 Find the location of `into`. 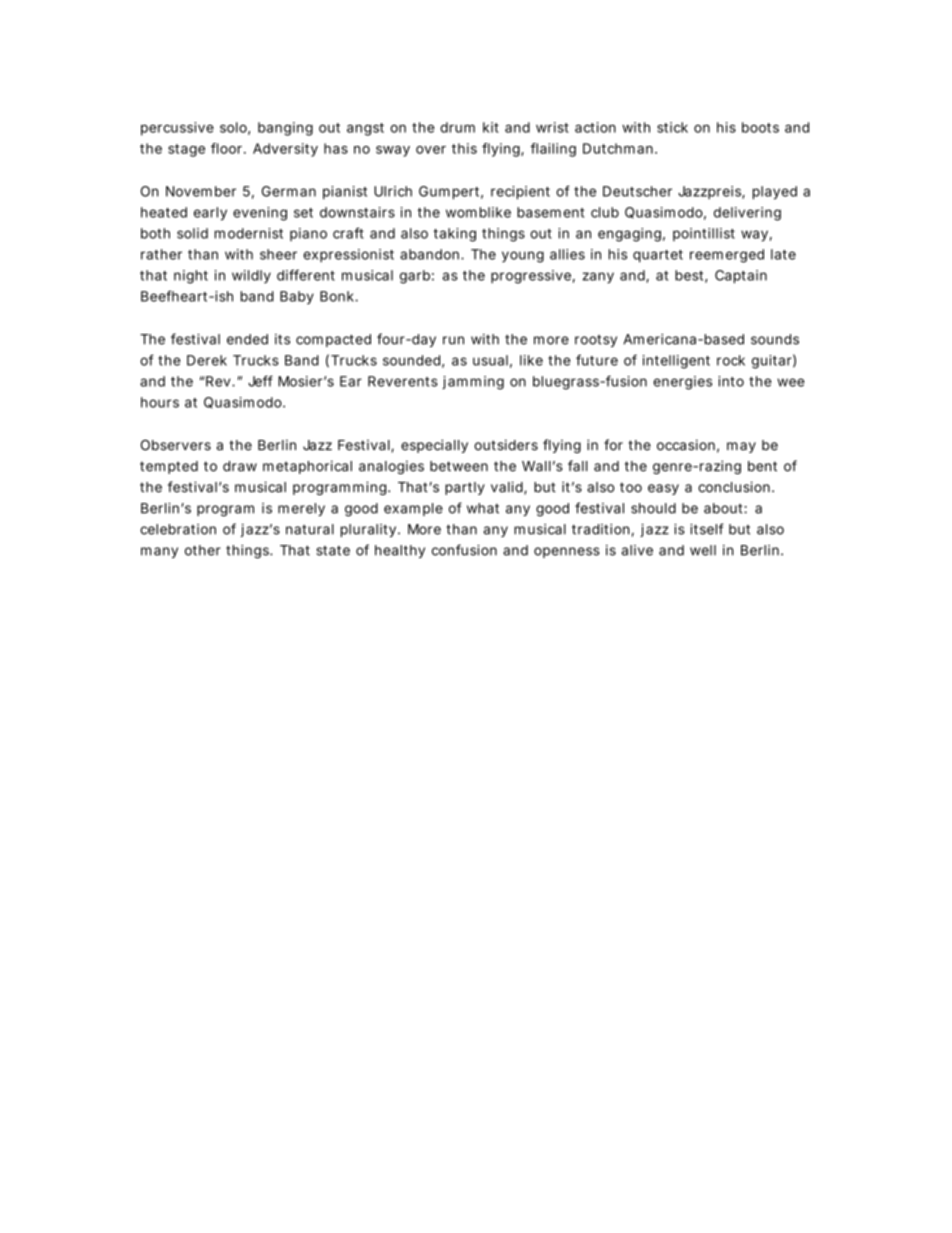

into is located at coordinates (731, 381).
